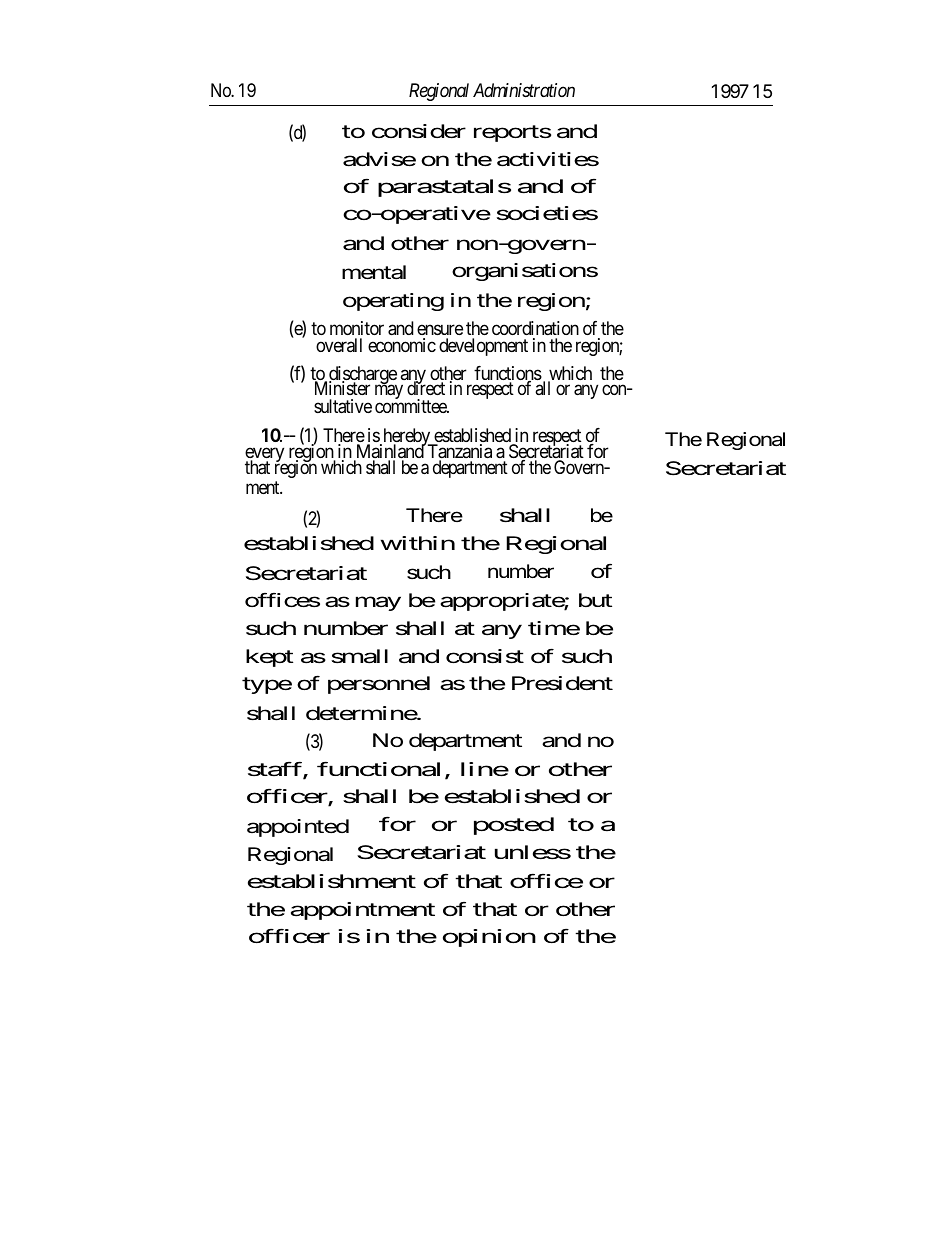 Image resolution: width=952 pixels, height=1233 pixels. Describe the element at coordinates (524, 90) in the screenshot. I see `Administration` at that location.
